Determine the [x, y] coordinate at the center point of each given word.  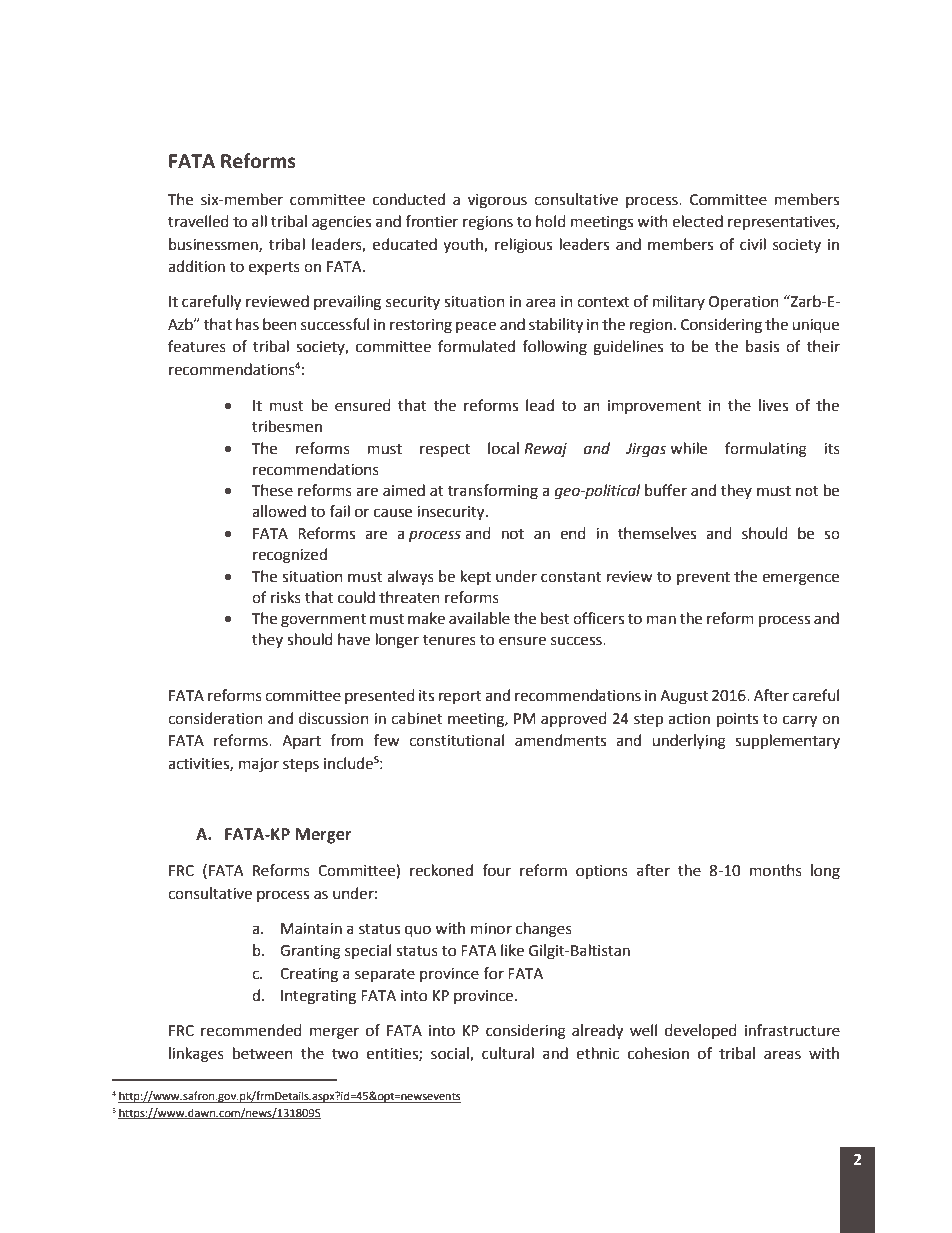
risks [286, 597]
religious [523, 246]
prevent [703, 578]
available [479, 618]
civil [753, 244]
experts [274, 268]
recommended [251, 1030]
